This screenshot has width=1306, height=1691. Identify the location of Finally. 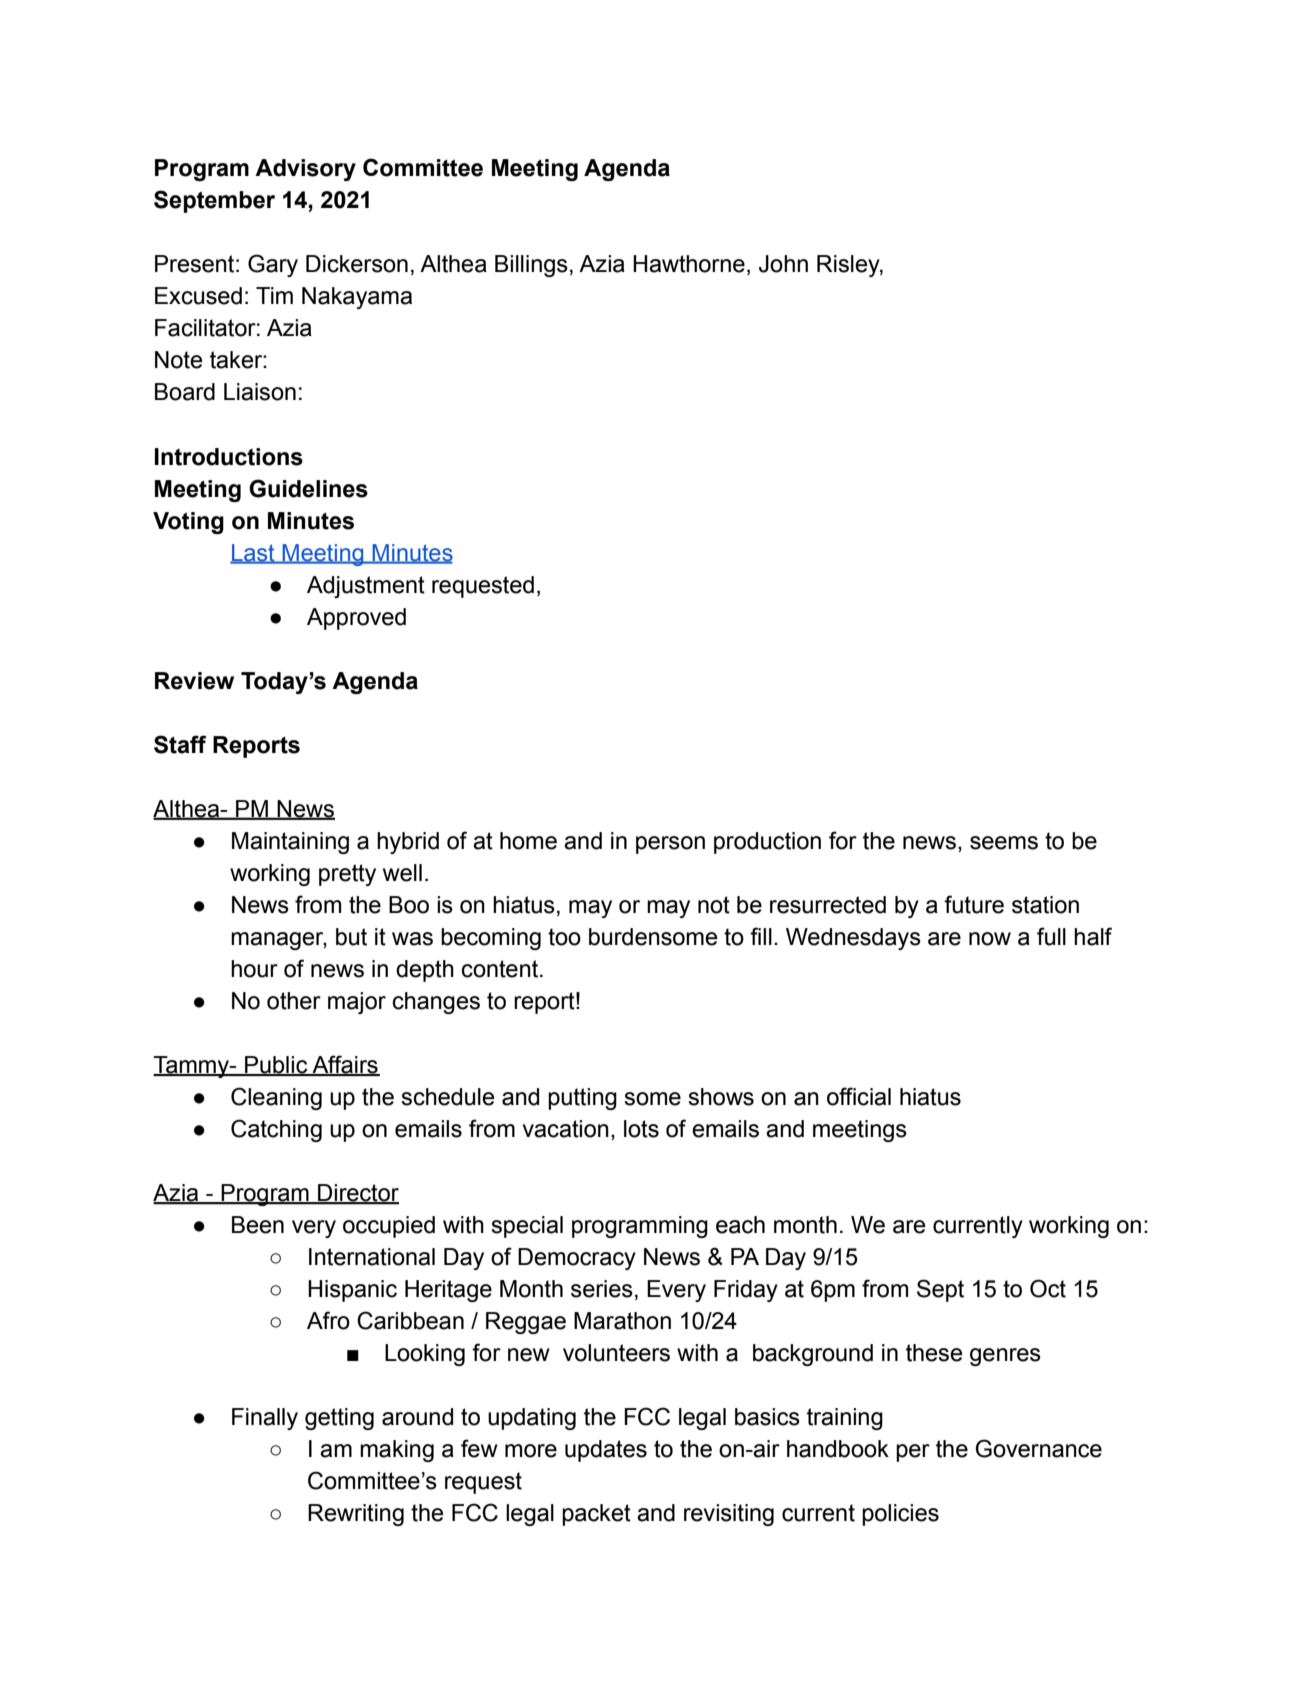
(265, 1419).
